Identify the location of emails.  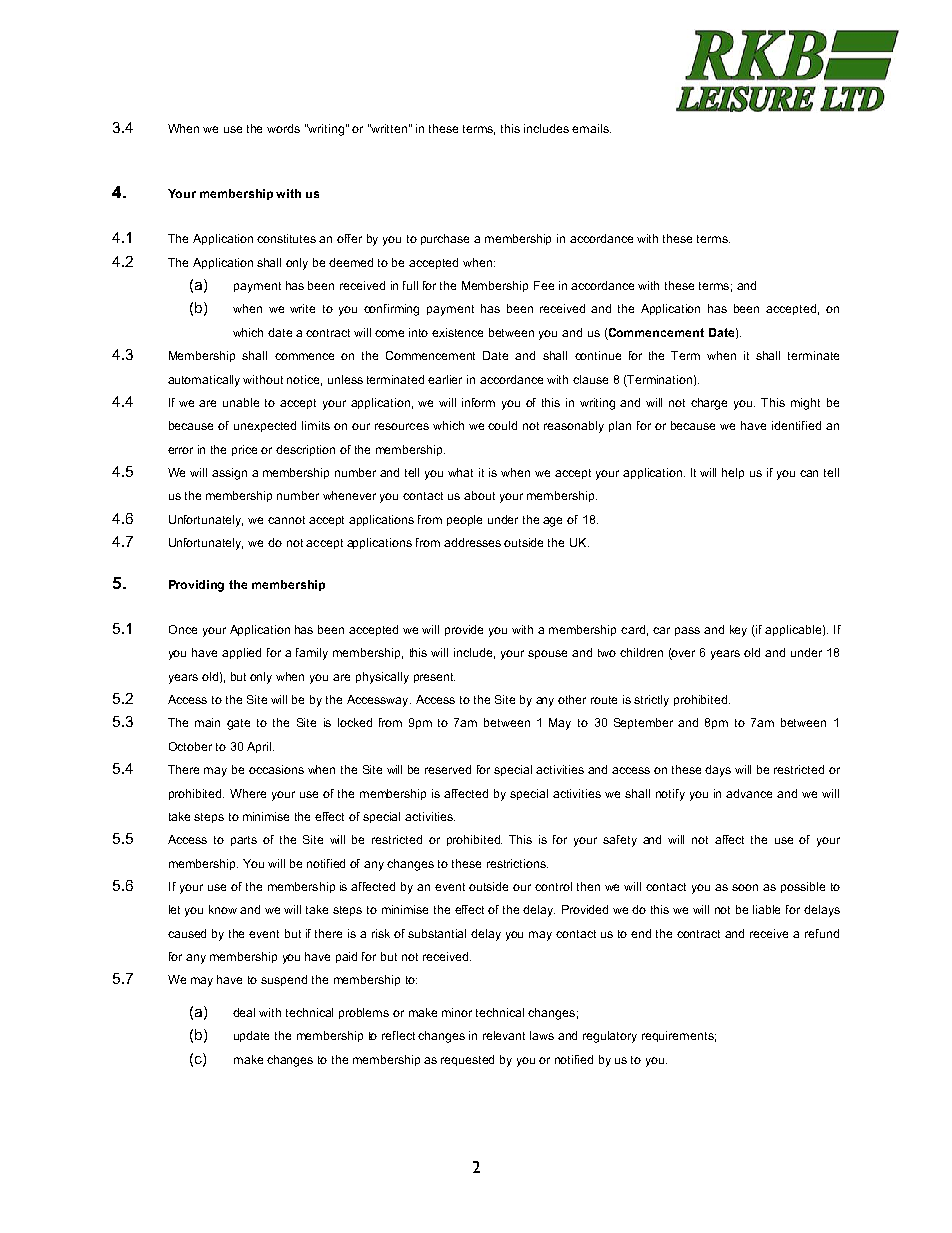
(591, 128).
